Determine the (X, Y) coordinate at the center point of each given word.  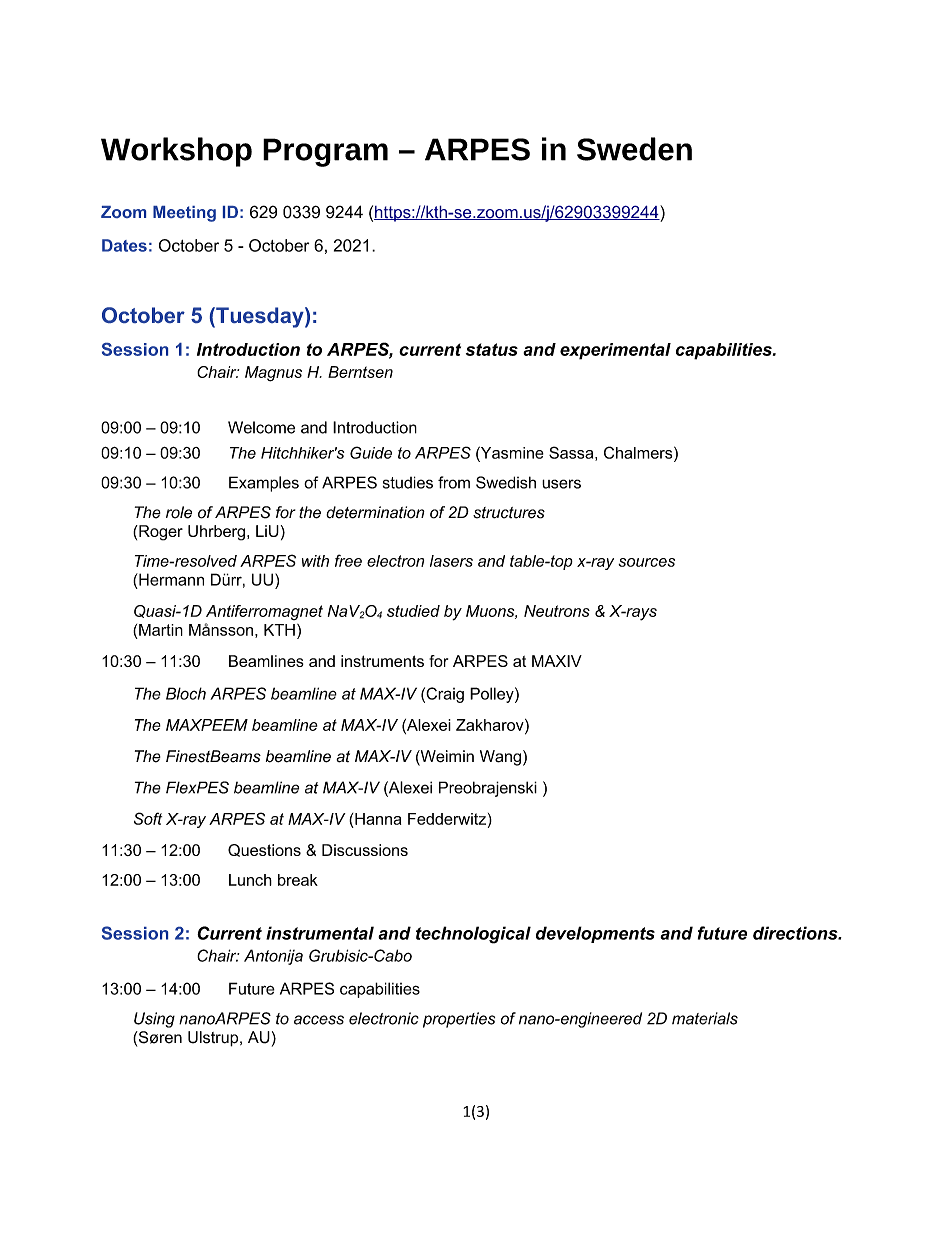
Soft (148, 818)
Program (325, 152)
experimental (615, 351)
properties (459, 1020)
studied (413, 611)
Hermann (170, 579)
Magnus (273, 374)
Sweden (634, 149)
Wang (500, 758)
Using (154, 1020)
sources (646, 562)
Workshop (176, 152)
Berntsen (360, 372)
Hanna (378, 819)
